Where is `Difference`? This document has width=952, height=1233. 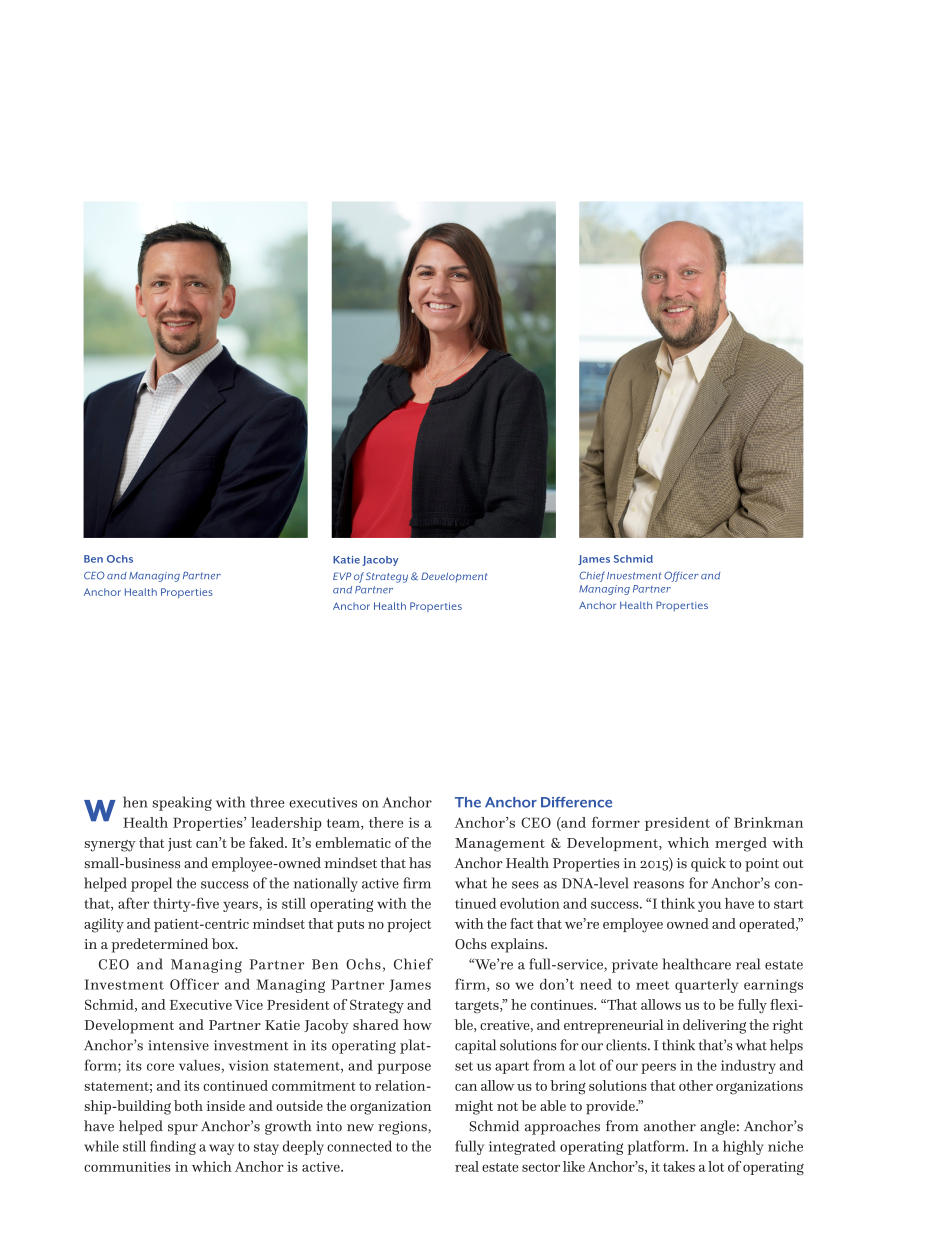
Difference is located at coordinates (576, 802).
